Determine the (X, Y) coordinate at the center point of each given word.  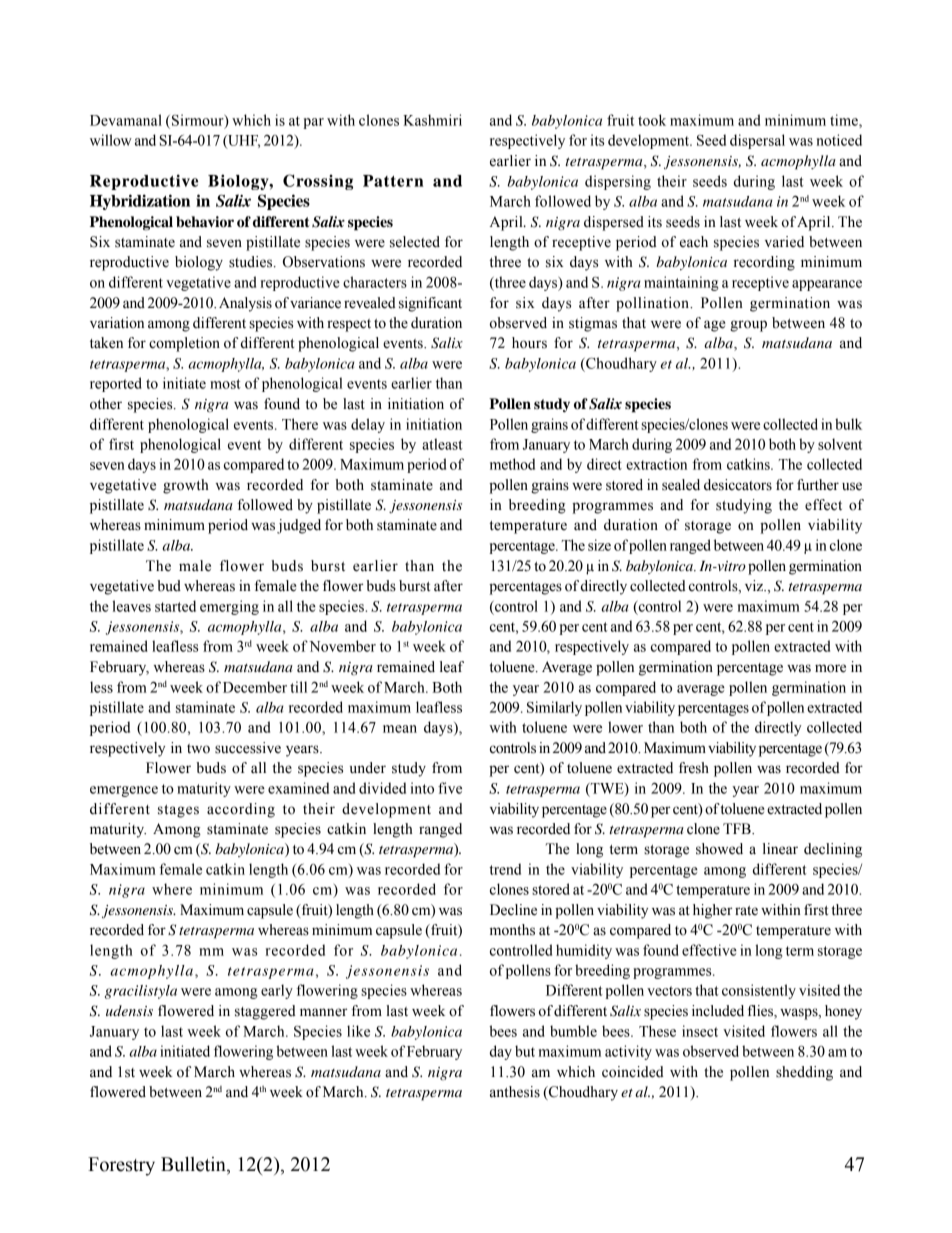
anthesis (515, 1092)
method (512, 464)
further (818, 485)
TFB (738, 828)
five (450, 788)
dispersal (757, 141)
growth (186, 486)
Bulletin (194, 1165)
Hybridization (140, 202)
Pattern (393, 181)
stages (178, 811)
